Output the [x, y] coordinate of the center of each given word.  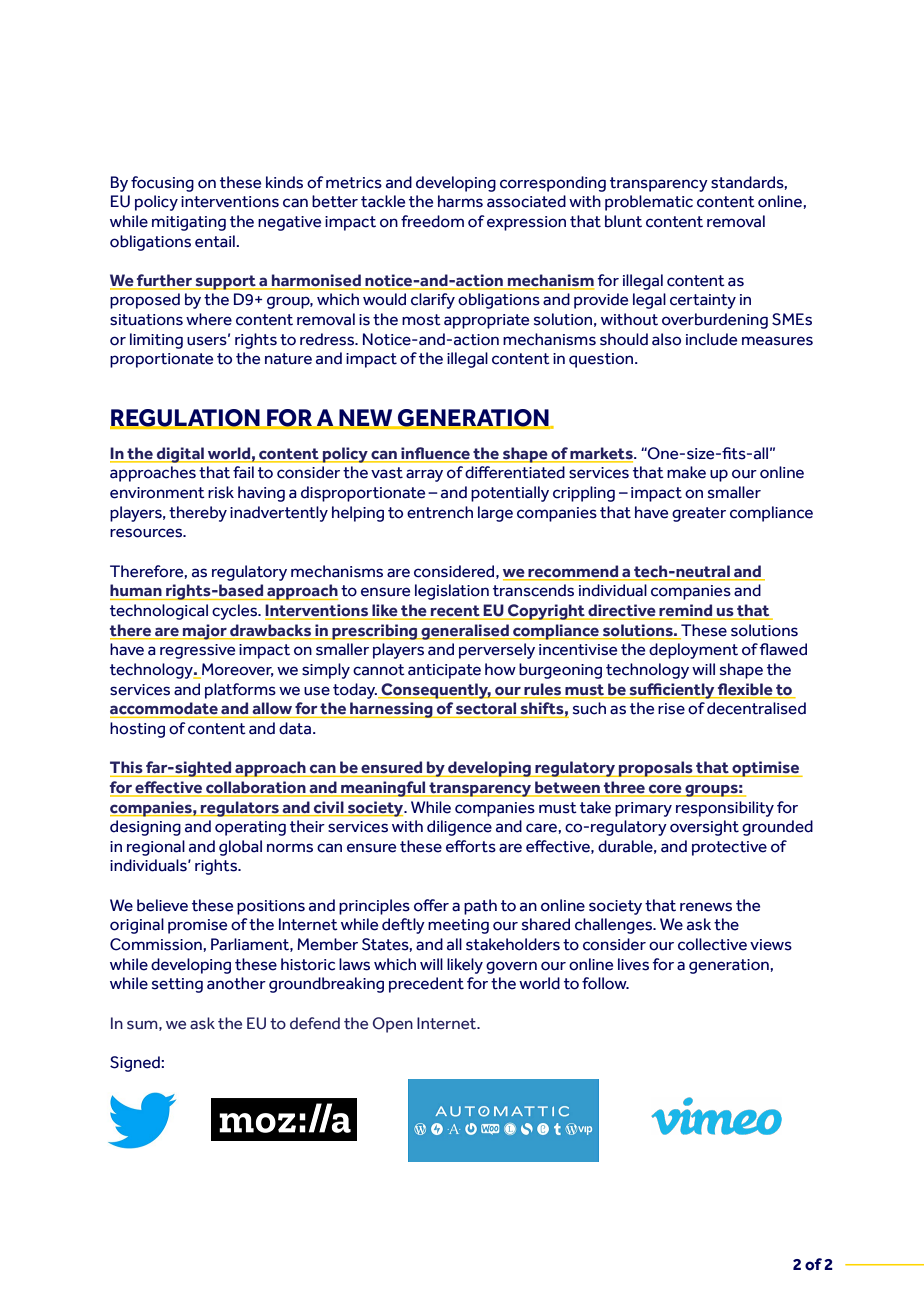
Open [392, 1025]
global [240, 848]
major [205, 632]
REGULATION [186, 419]
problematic [649, 203]
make [686, 472]
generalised [465, 632]
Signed [136, 1064]
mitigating [189, 223]
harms [460, 201]
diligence [459, 828]
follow [605, 983]
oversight [704, 828]
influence [435, 453]
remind [686, 611]
